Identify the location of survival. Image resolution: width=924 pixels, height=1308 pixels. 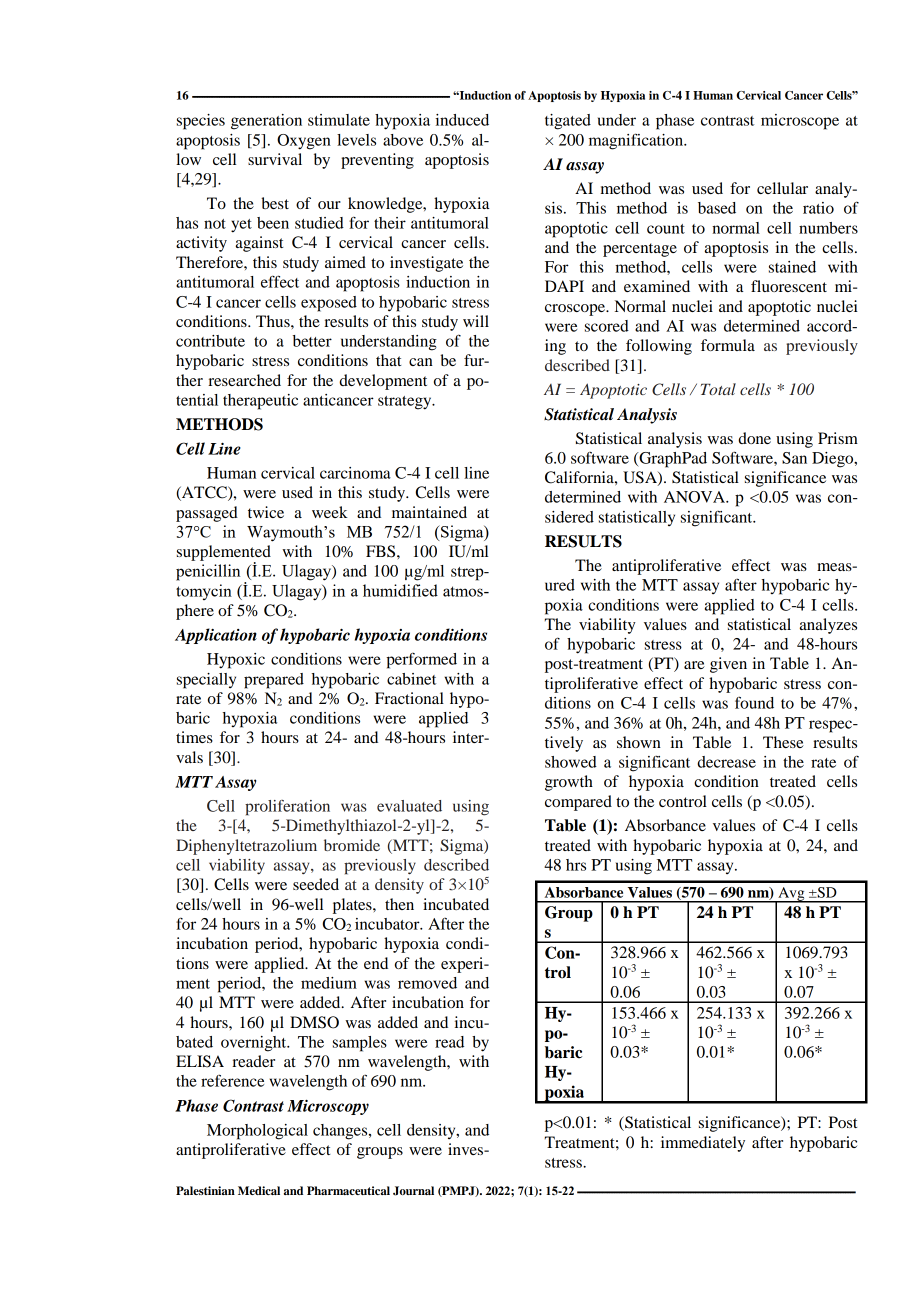
(275, 159).
